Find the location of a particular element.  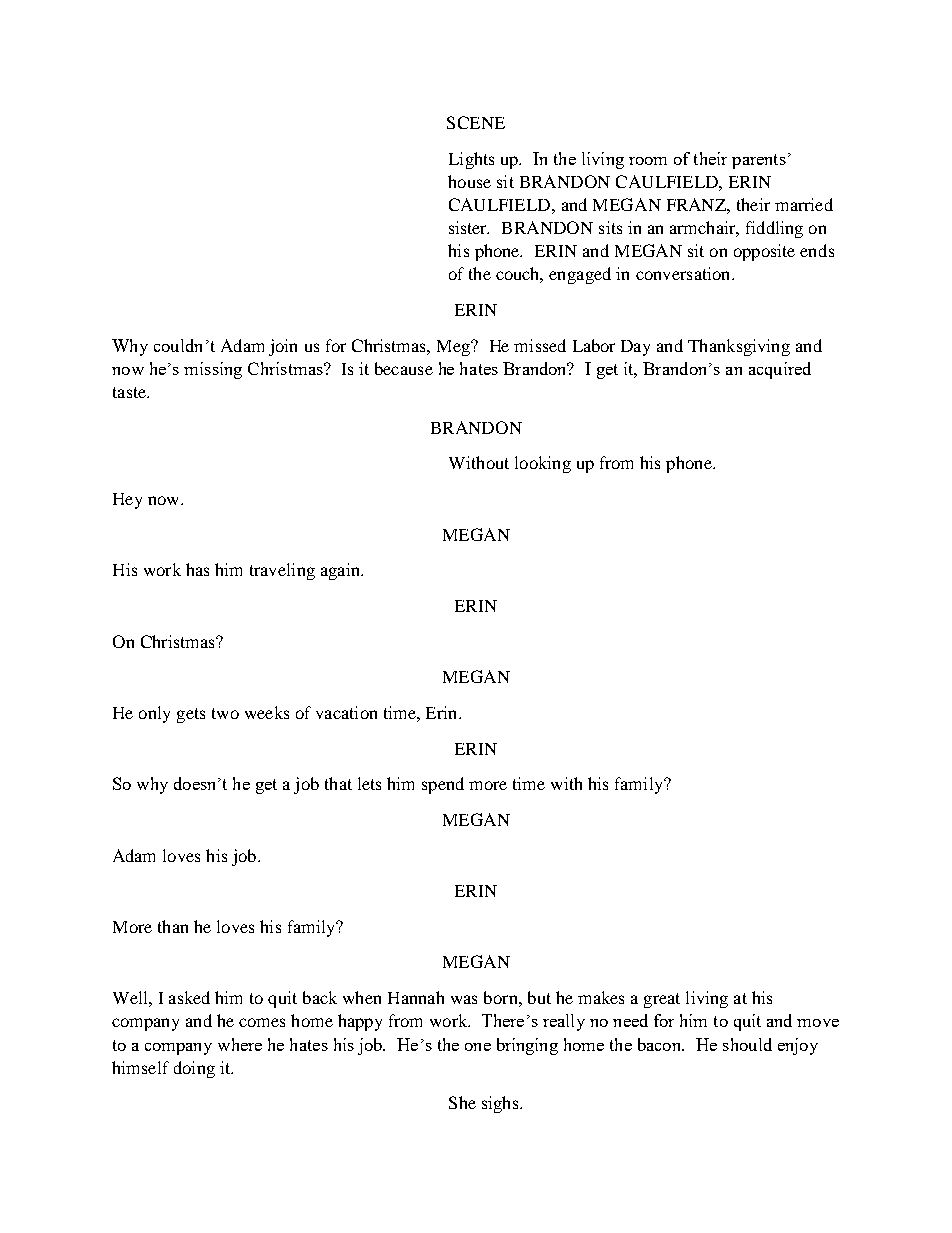

She is located at coordinates (462, 1102).
